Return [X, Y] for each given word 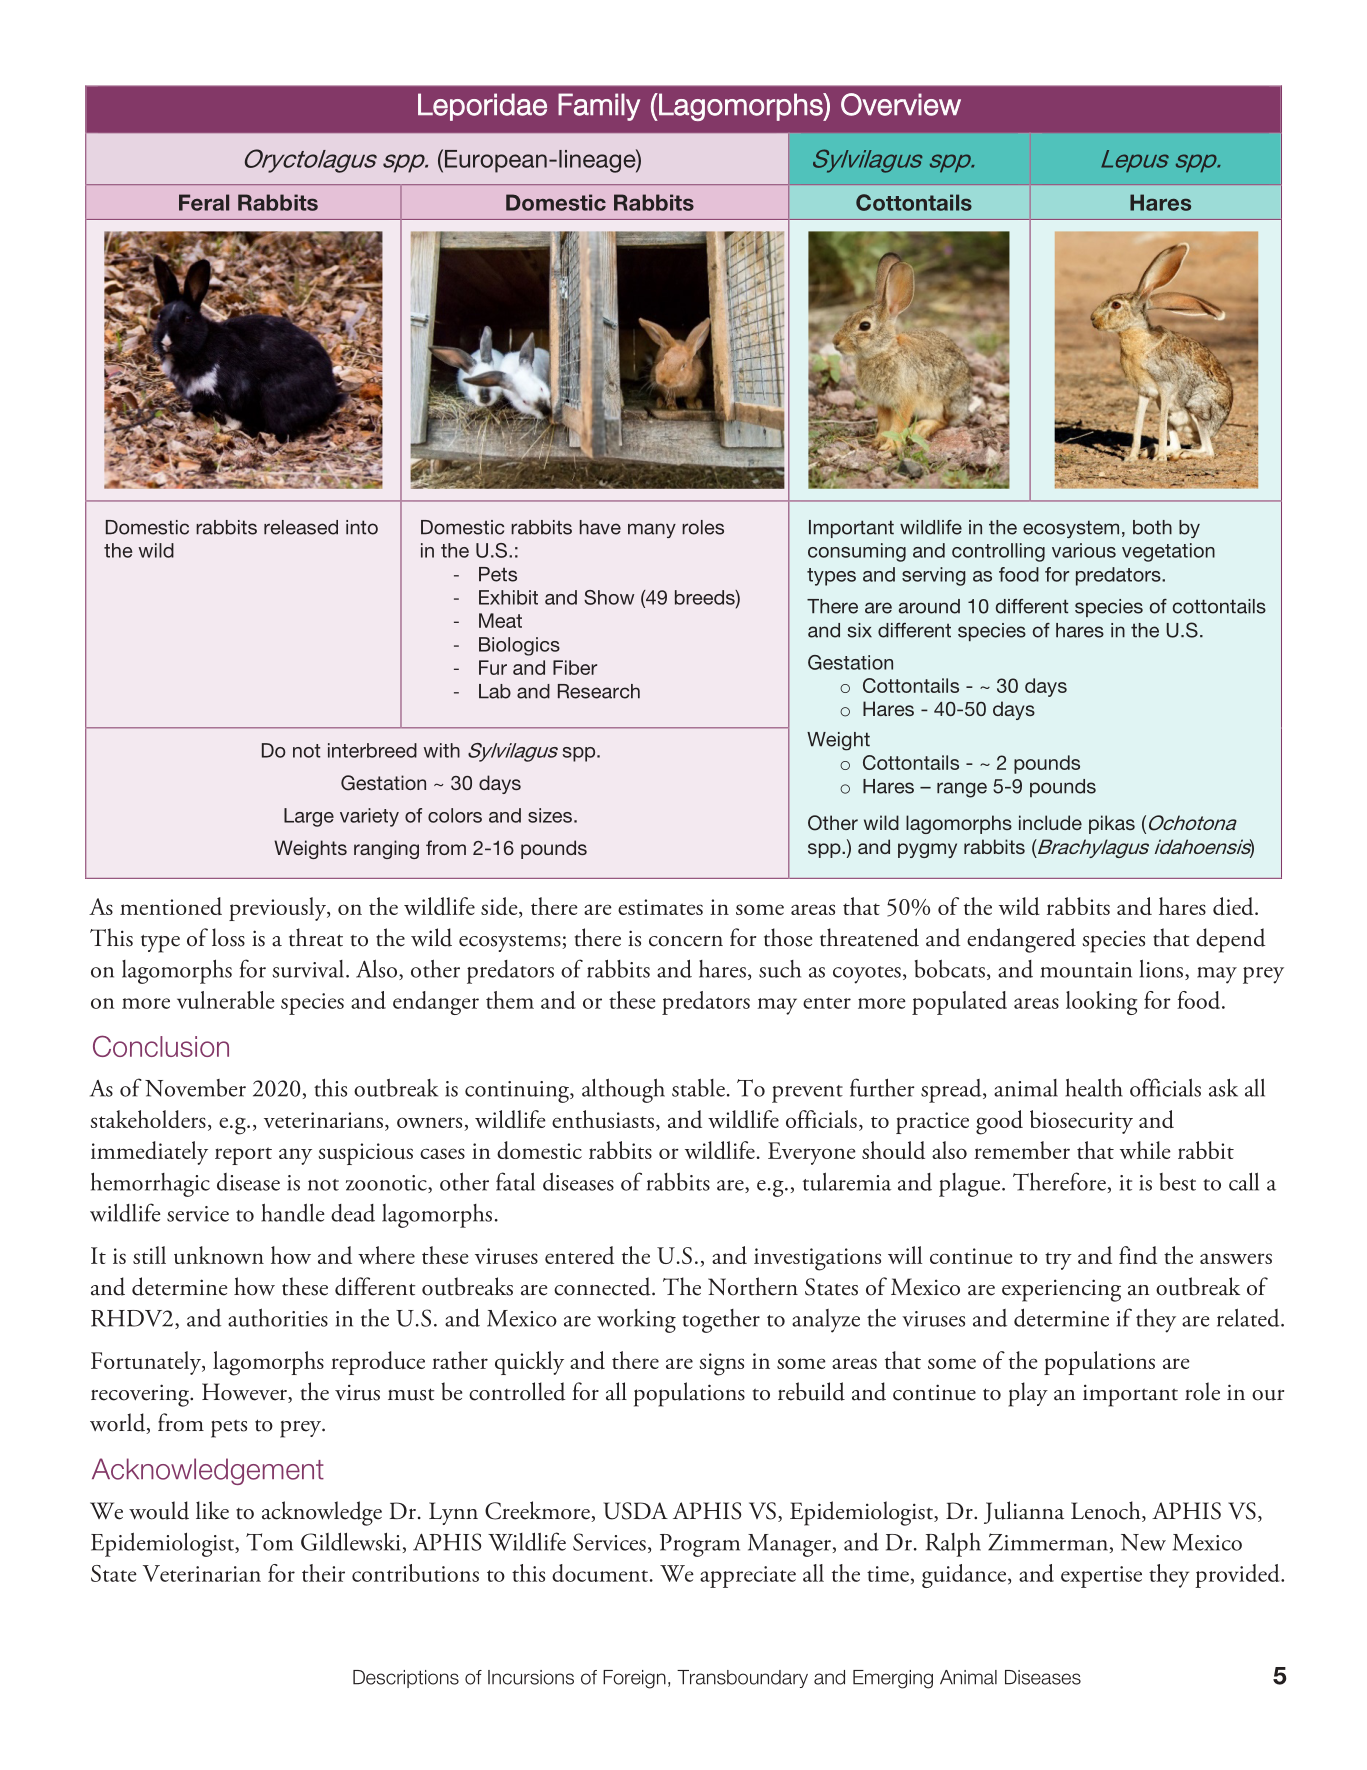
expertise [1101, 1577]
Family [599, 107]
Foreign [634, 1679]
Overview [901, 104]
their [323, 1573]
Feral [204, 202]
